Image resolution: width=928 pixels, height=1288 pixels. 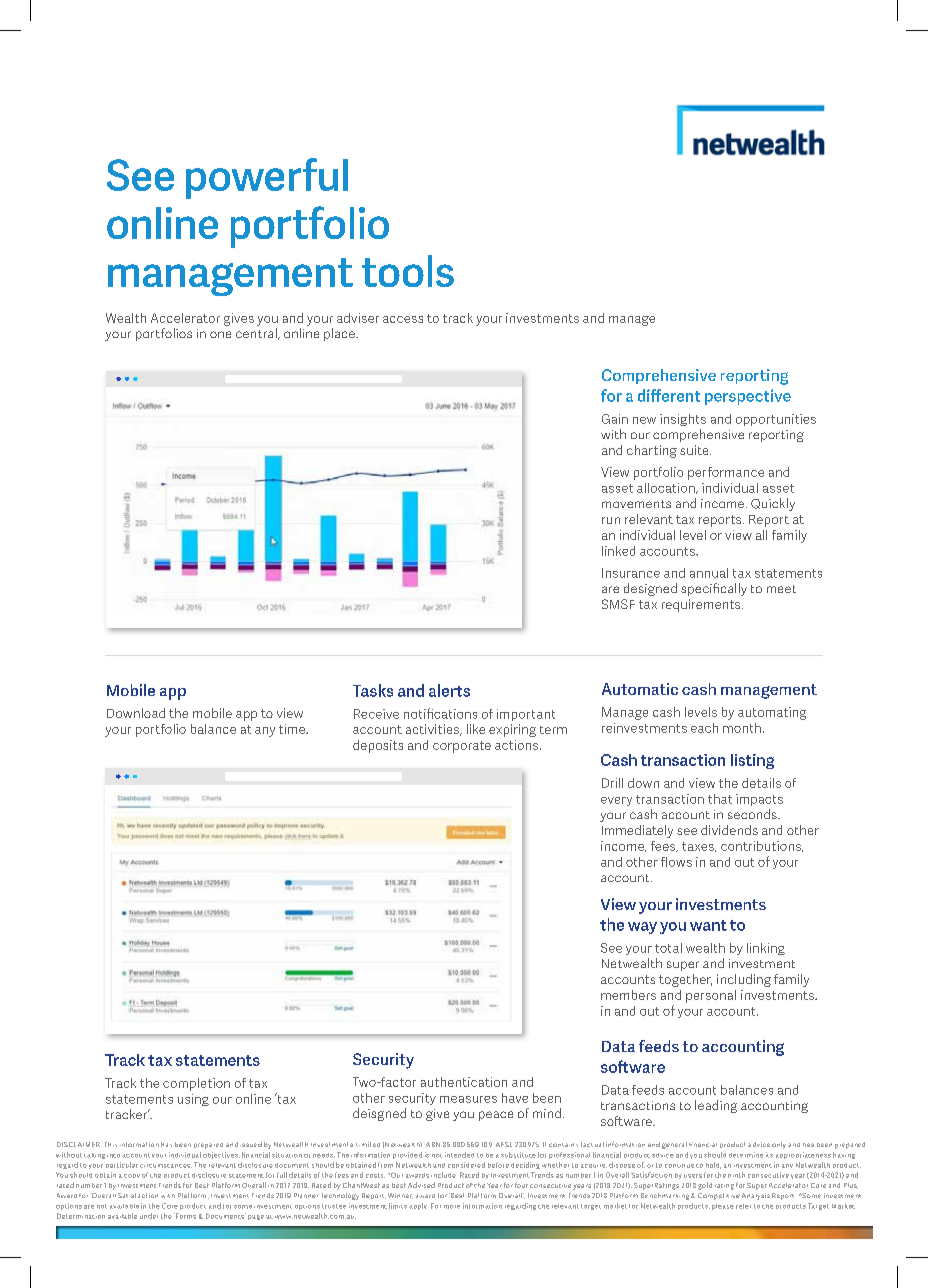 I want to click on Quickly, so click(x=773, y=504).
